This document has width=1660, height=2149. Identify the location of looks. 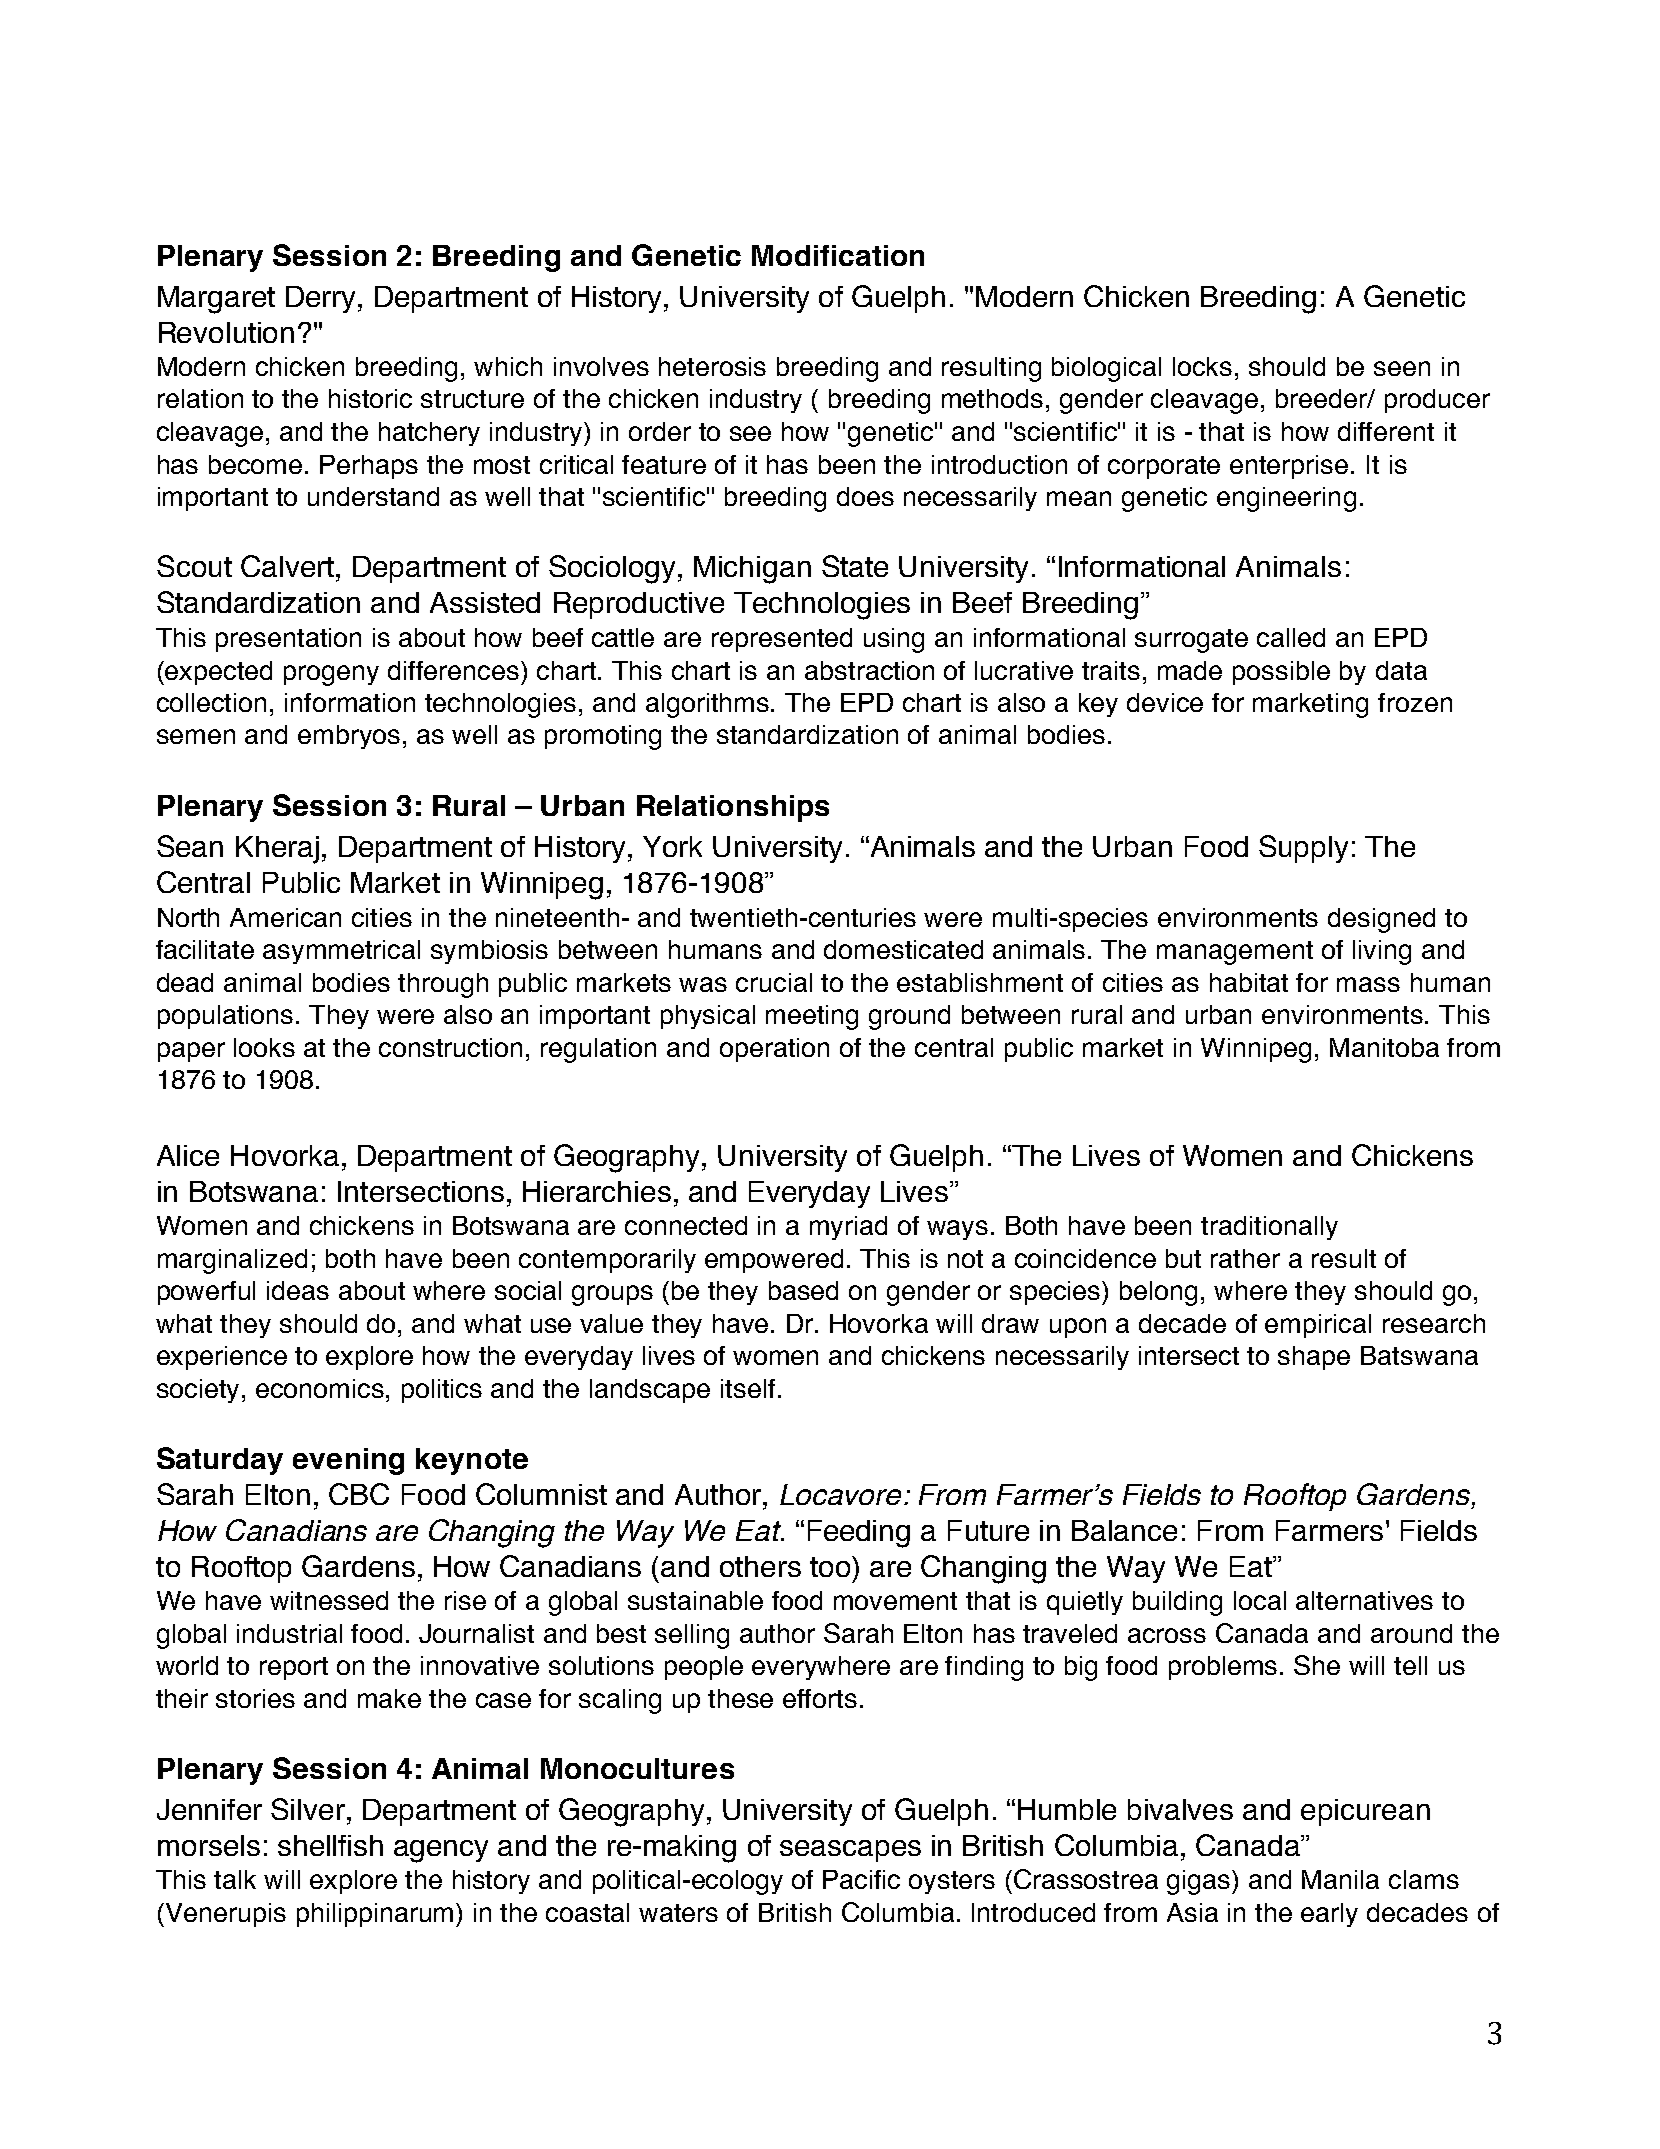
(264, 1047).
